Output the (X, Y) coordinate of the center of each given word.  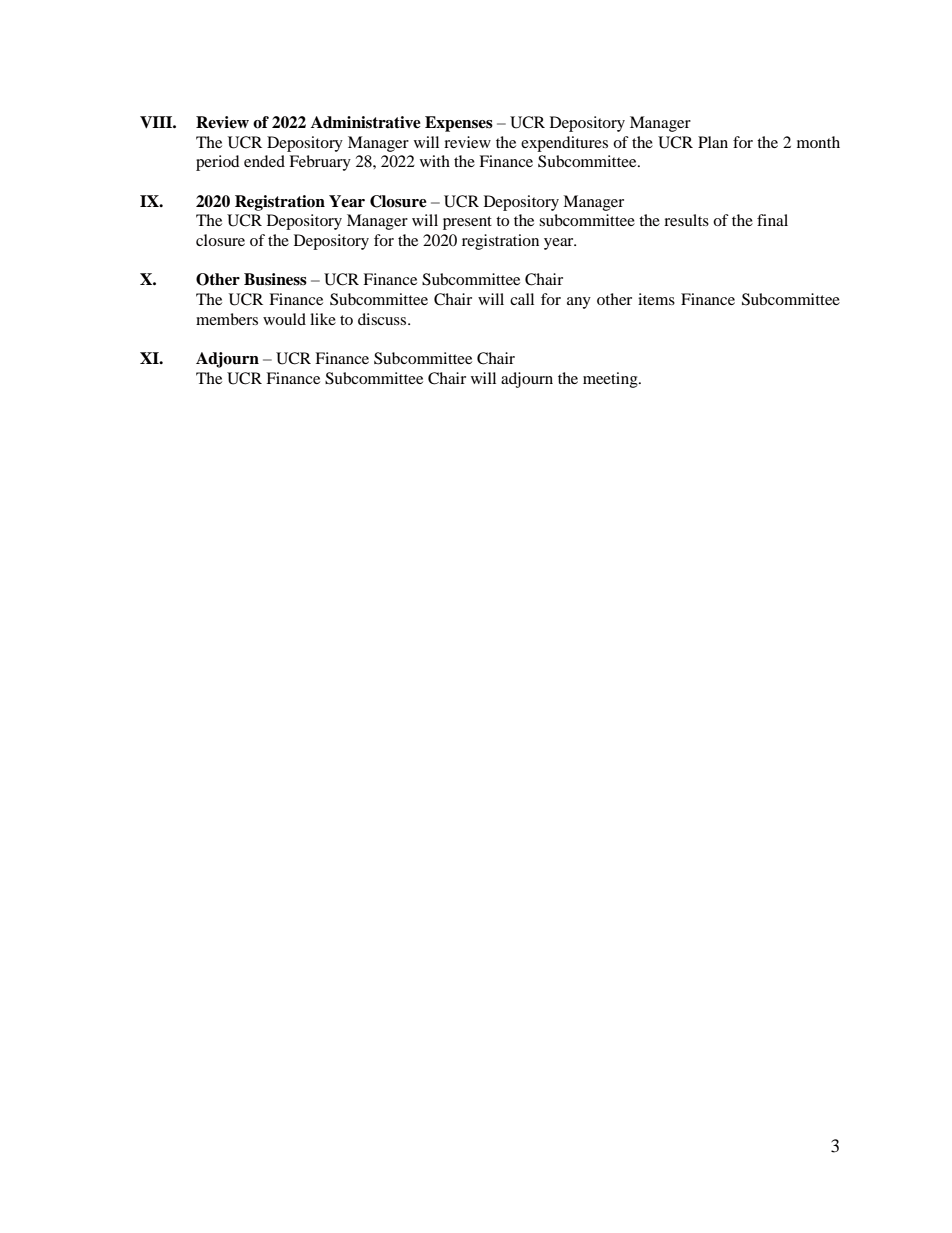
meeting (611, 380)
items (656, 299)
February (320, 163)
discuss (383, 319)
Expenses (459, 124)
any (579, 303)
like (323, 319)
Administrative (366, 122)
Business (275, 279)
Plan (713, 142)
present (467, 223)
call (522, 299)
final (772, 220)
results (686, 220)
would (284, 319)
